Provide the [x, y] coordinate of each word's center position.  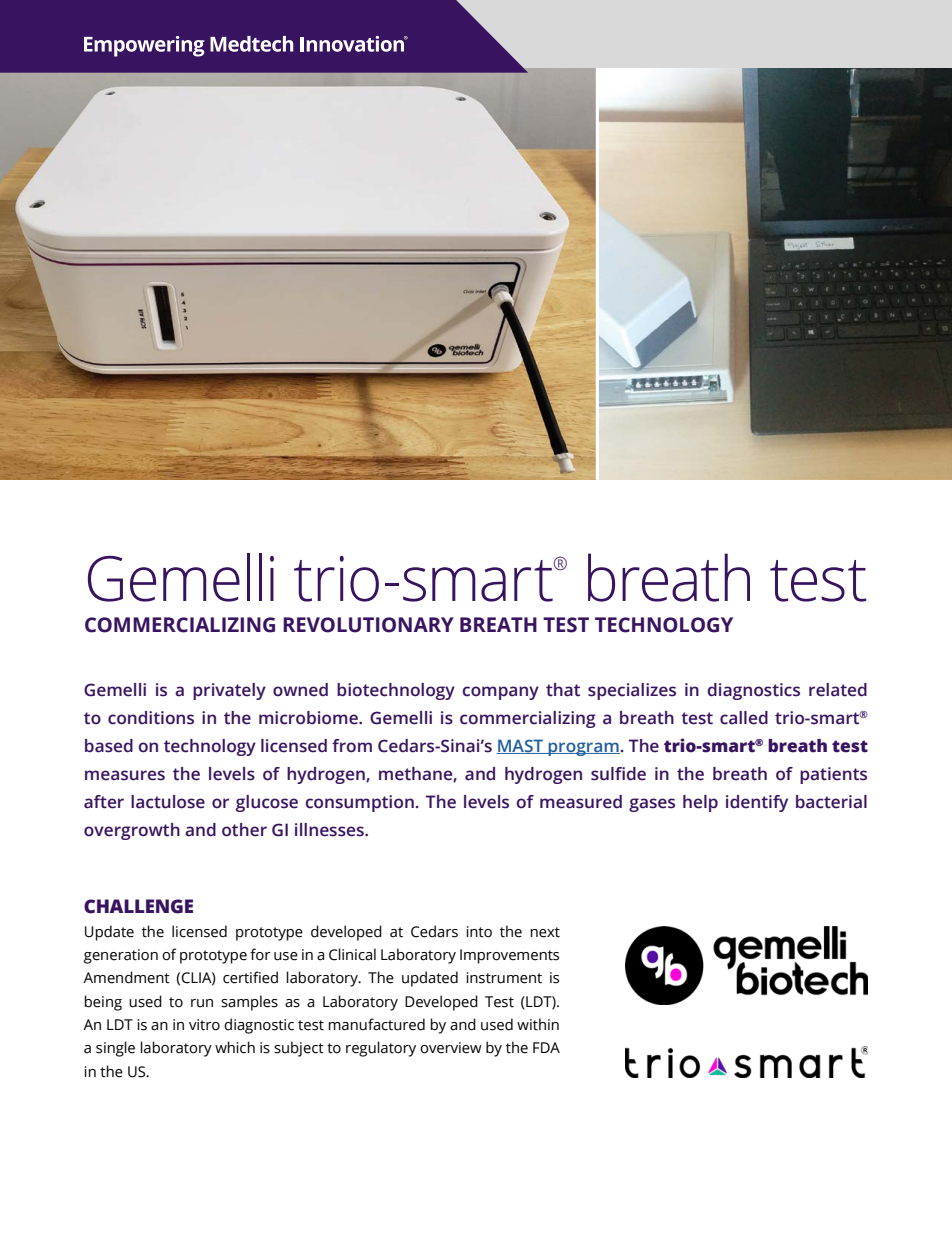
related [838, 690]
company [501, 693]
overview [451, 1048]
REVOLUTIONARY [368, 625]
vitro [204, 1025]
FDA [546, 1047]
